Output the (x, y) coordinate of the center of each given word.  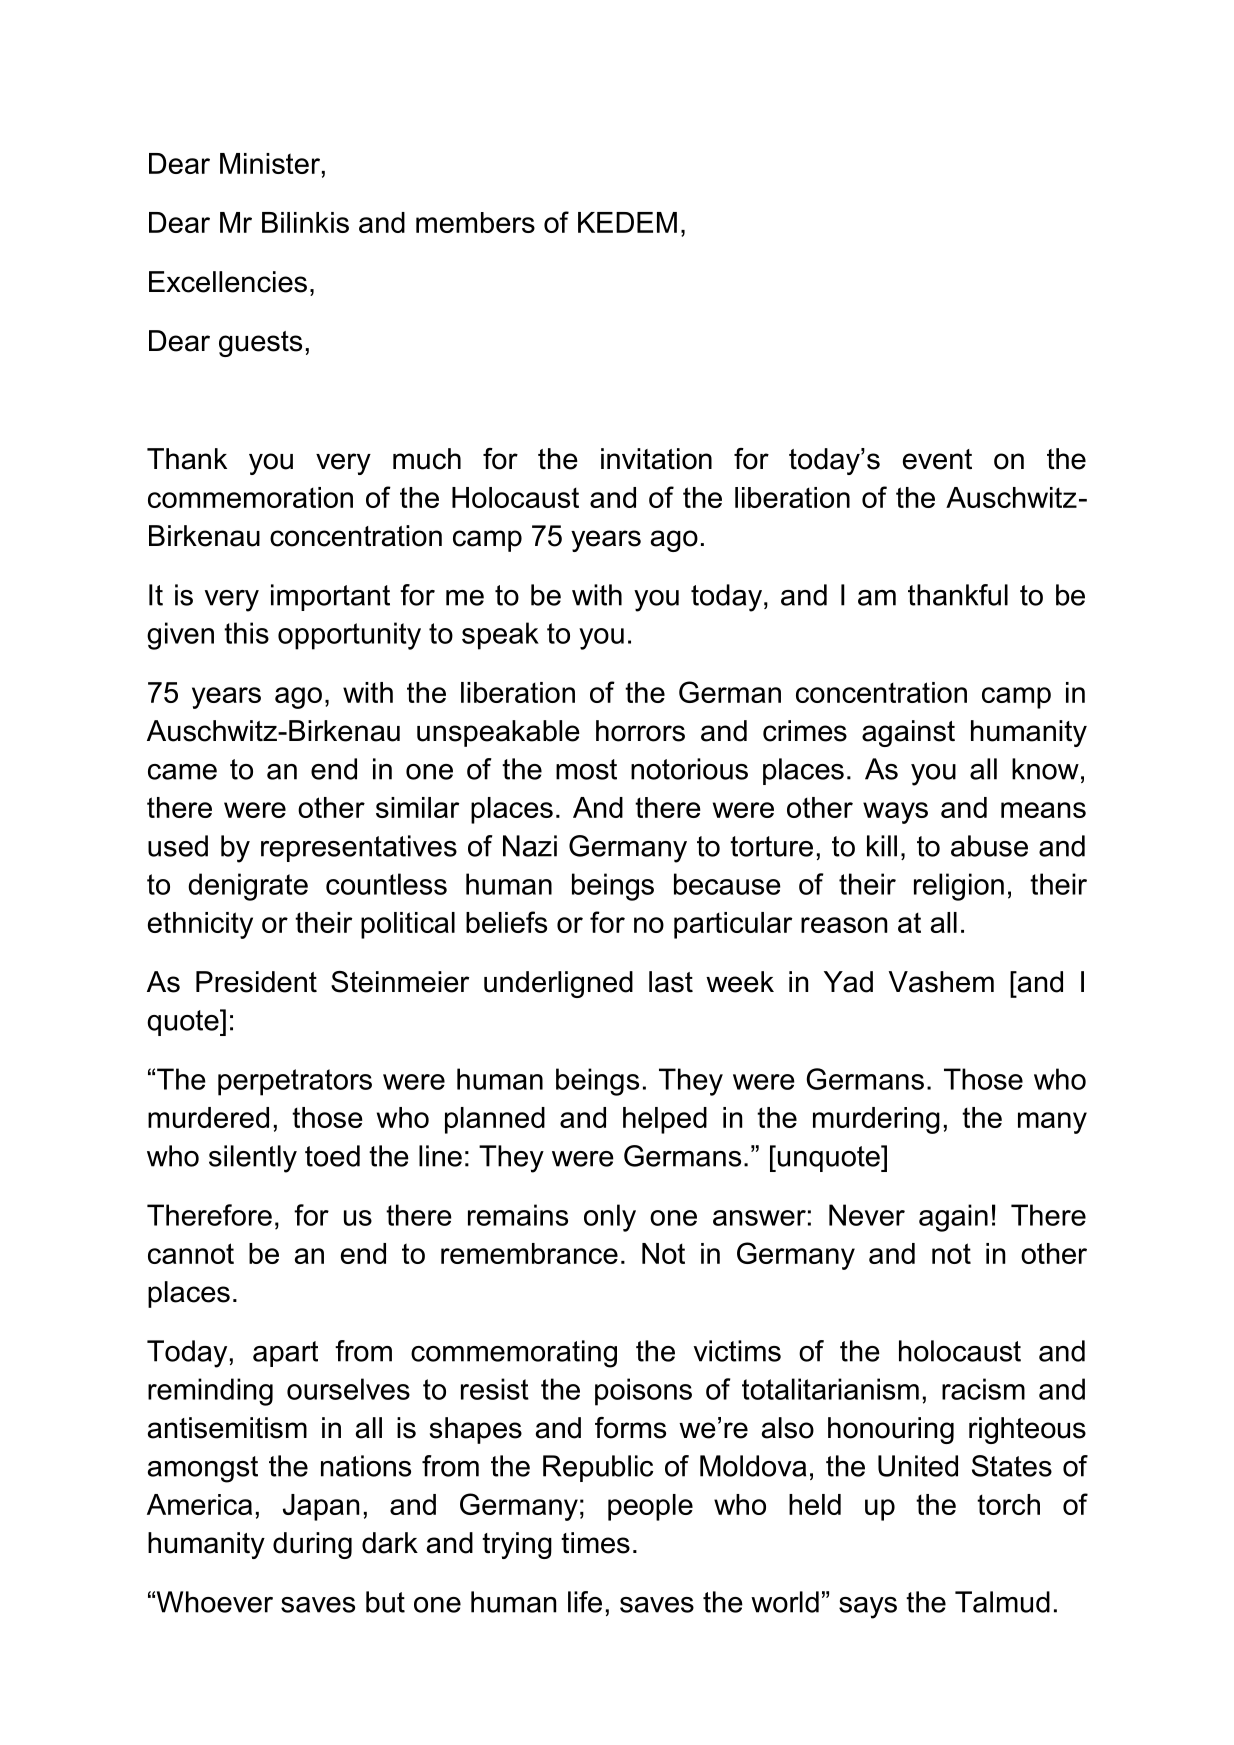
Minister (270, 163)
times (595, 1543)
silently (253, 1159)
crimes (805, 731)
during (312, 1545)
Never (867, 1215)
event (937, 459)
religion (959, 887)
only (610, 1218)
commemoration (250, 497)
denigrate (248, 887)
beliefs (506, 922)
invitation (656, 459)
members (475, 222)
